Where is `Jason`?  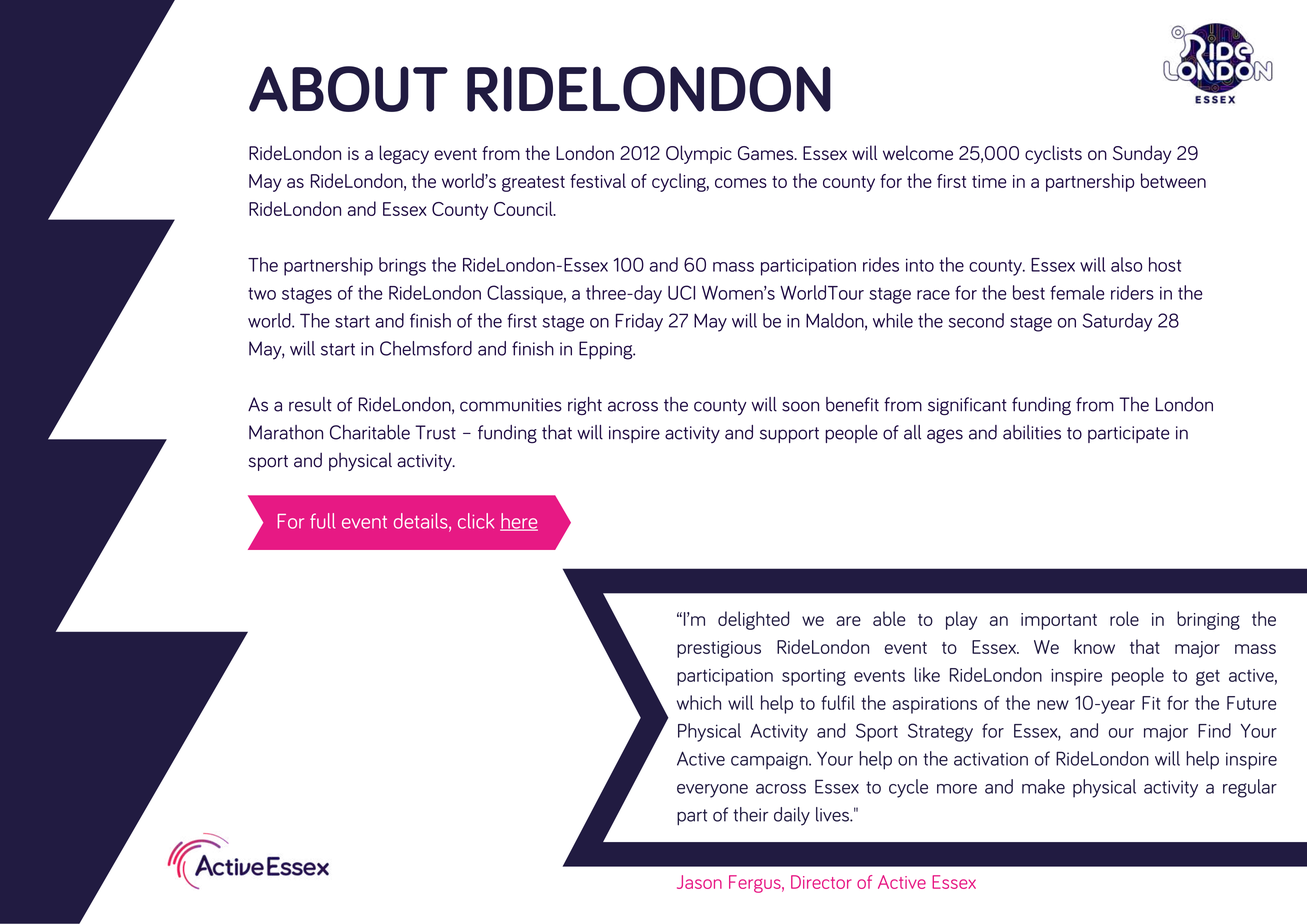
Jason is located at coordinates (699, 882).
